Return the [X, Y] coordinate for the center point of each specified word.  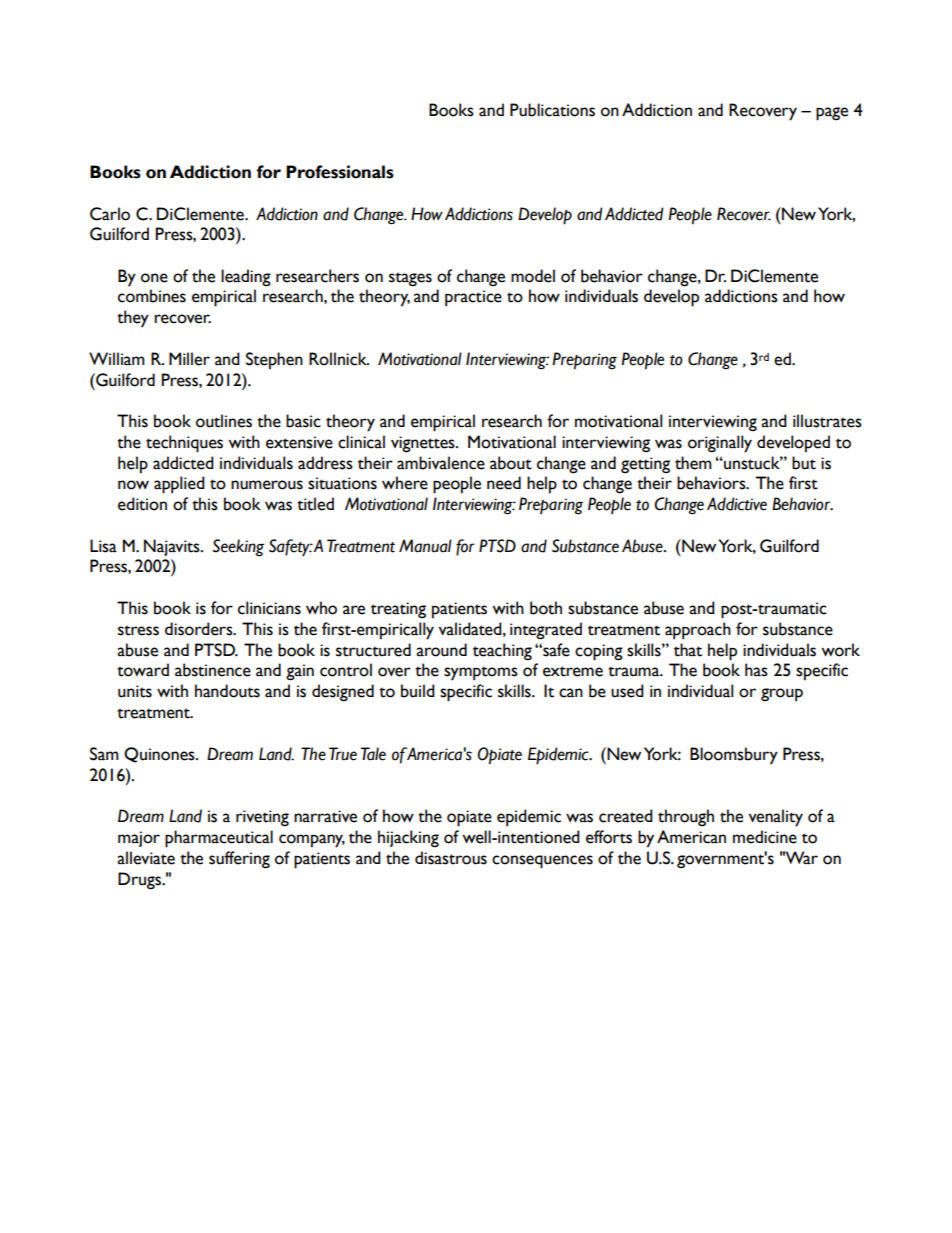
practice [473, 298]
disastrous [451, 858]
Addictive [737, 504]
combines [152, 296]
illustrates [827, 421]
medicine [765, 837]
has [756, 670]
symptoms [481, 673]
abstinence [213, 670]
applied [179, 485]
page [832, 114]
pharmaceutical [219, 839]
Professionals [340, 172]
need [504, 483]
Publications [552, 110]
